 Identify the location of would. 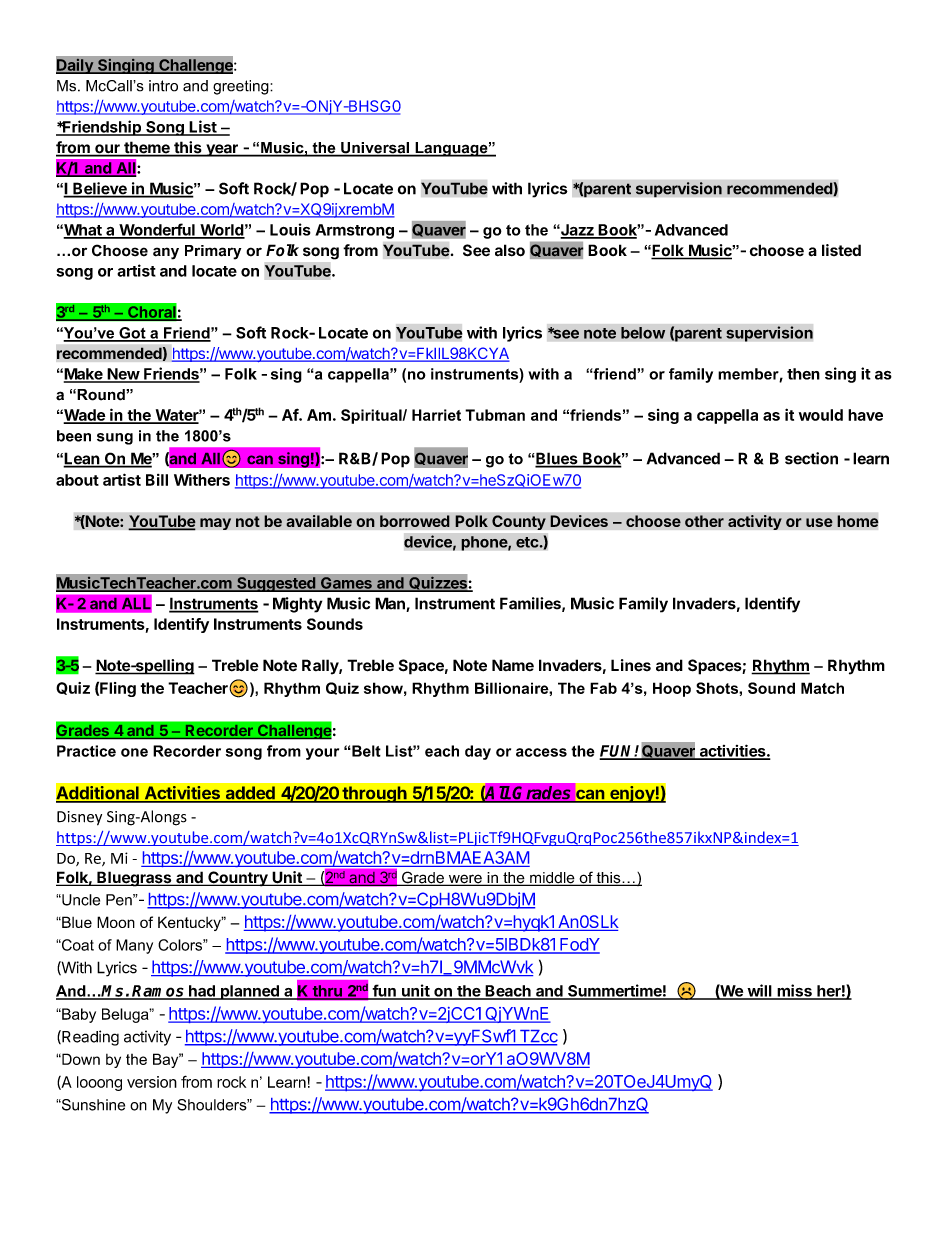
(821, 415).
